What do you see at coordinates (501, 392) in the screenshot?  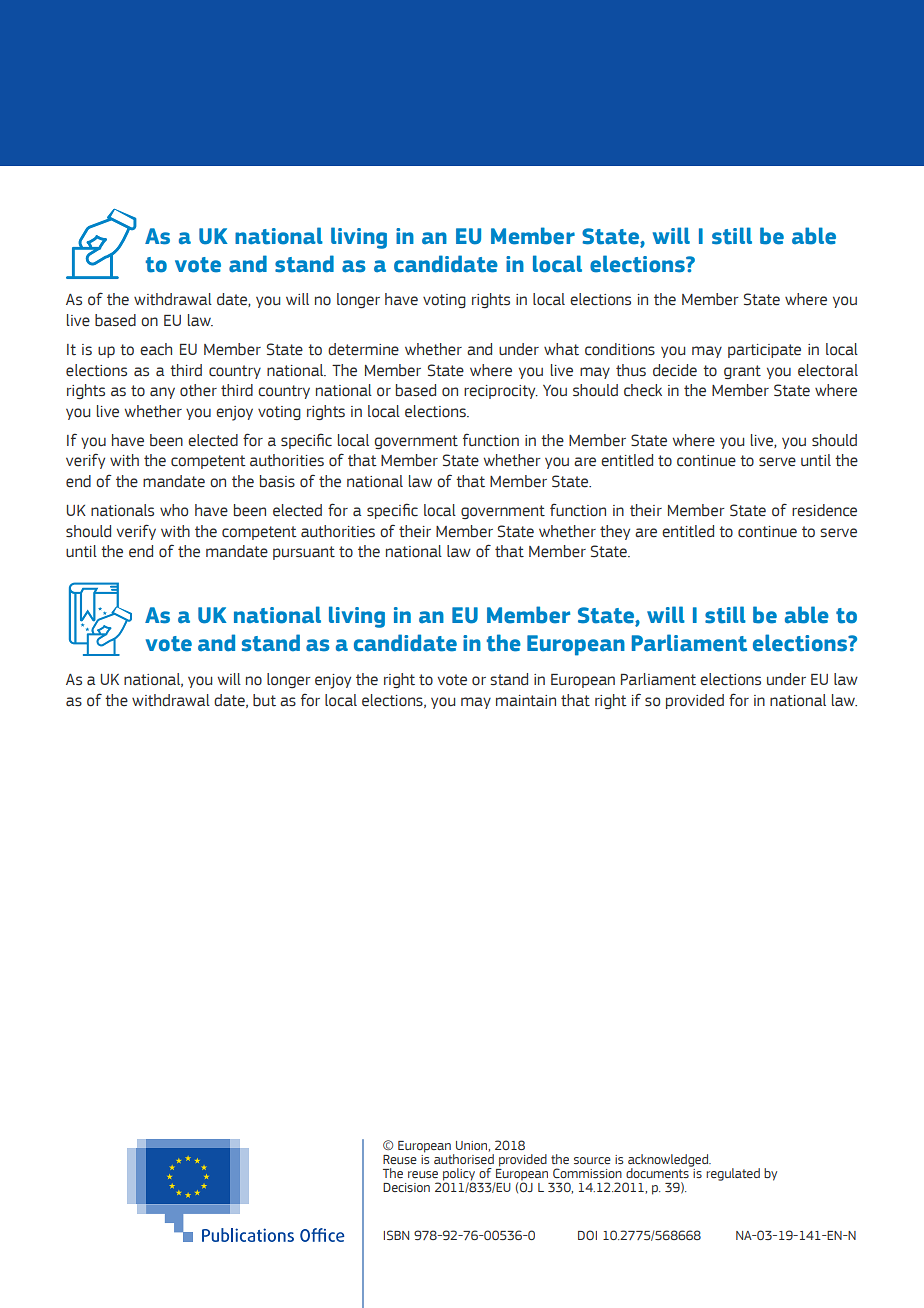 I see `reciprocity` at bounding box center [501, 392].
